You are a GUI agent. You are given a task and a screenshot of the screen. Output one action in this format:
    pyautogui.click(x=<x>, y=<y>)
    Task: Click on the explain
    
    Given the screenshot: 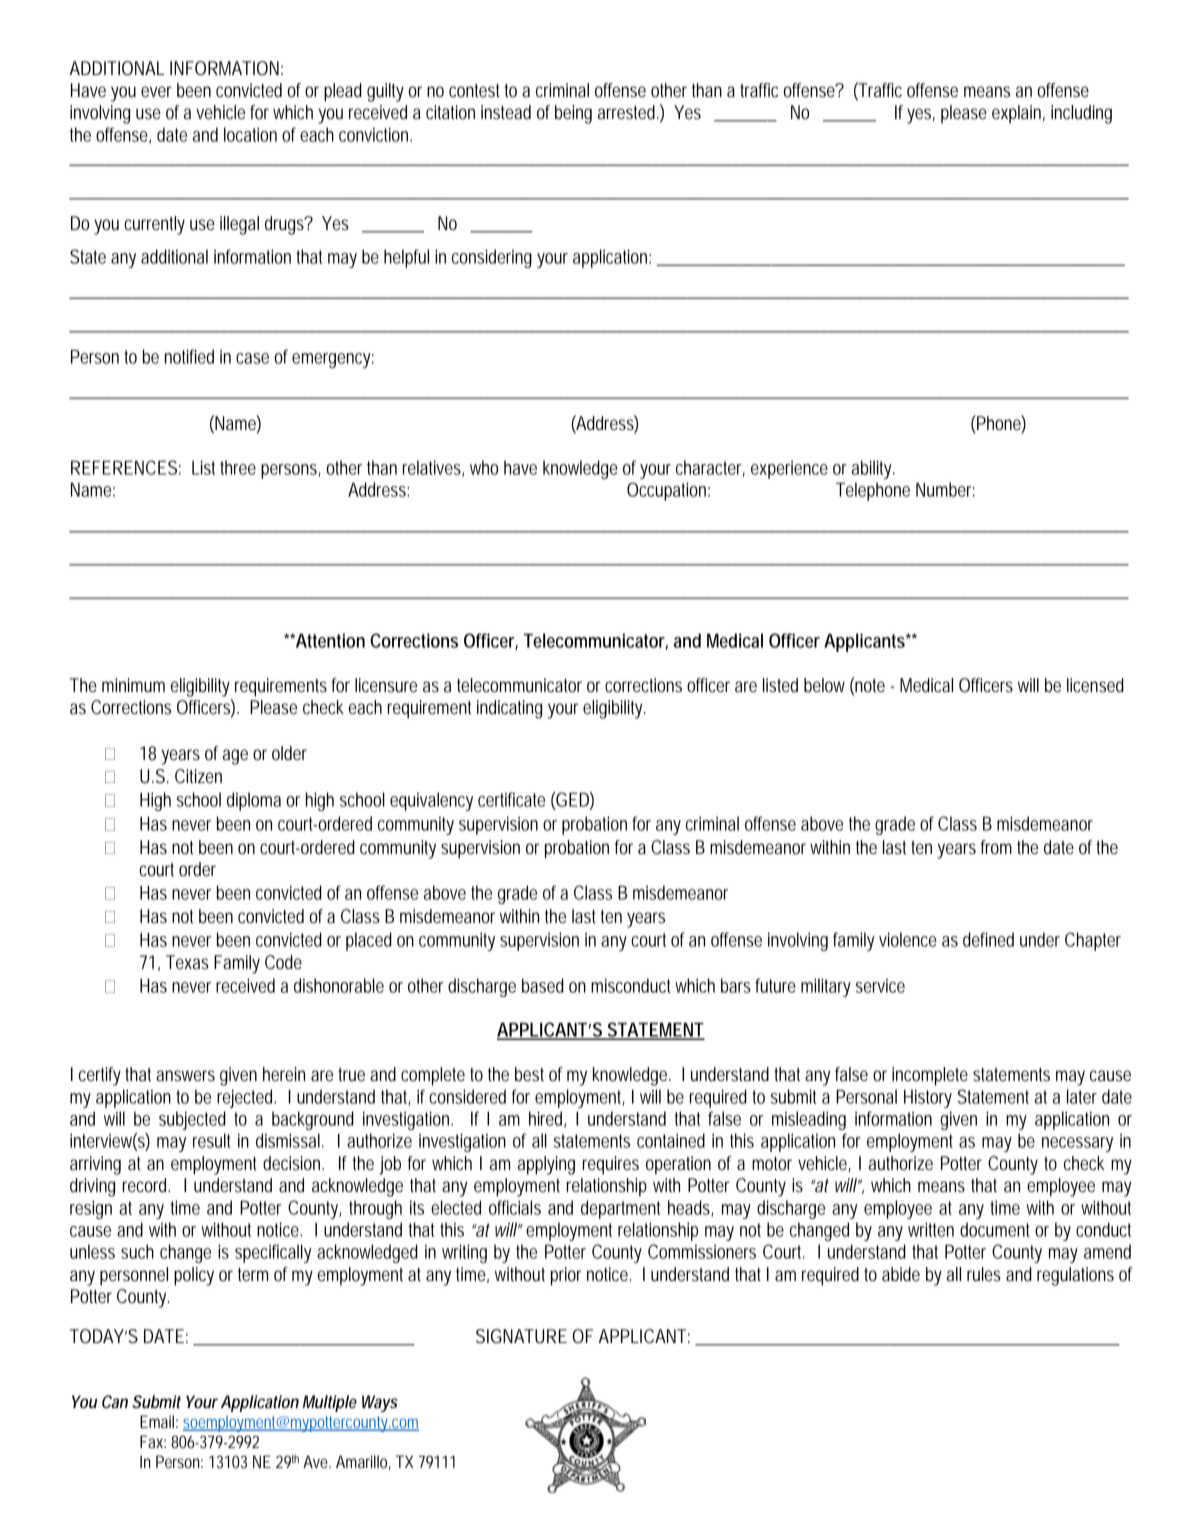 What is the action you would take?
    pyautogui.click(x=1018, y=114)
